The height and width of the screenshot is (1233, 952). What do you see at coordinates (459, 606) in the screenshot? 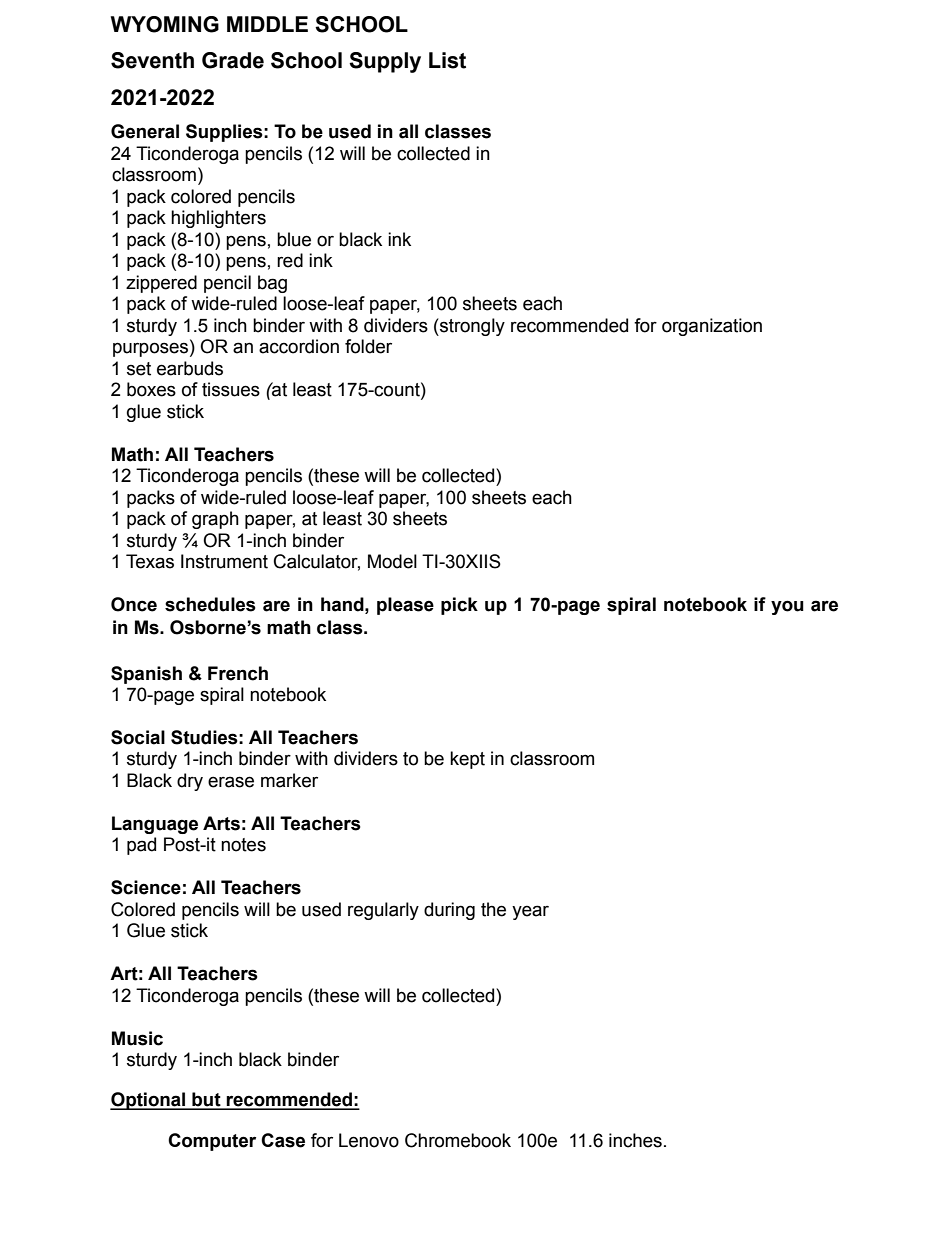
I see `pick` at bounding box center [459, 606].
